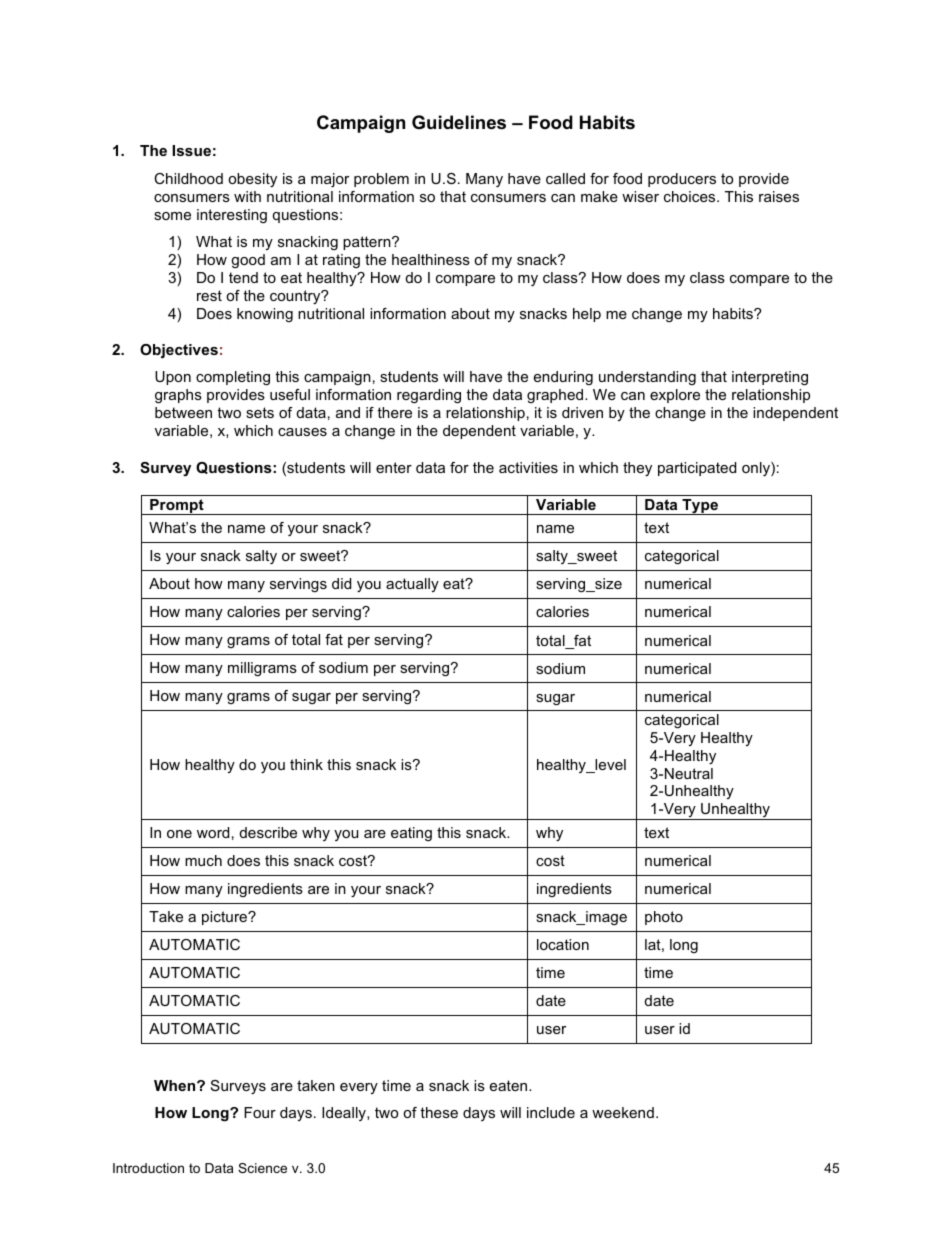  Describe the element at coordinates (623, 1112) in the document. I see `weekend` at that location.
